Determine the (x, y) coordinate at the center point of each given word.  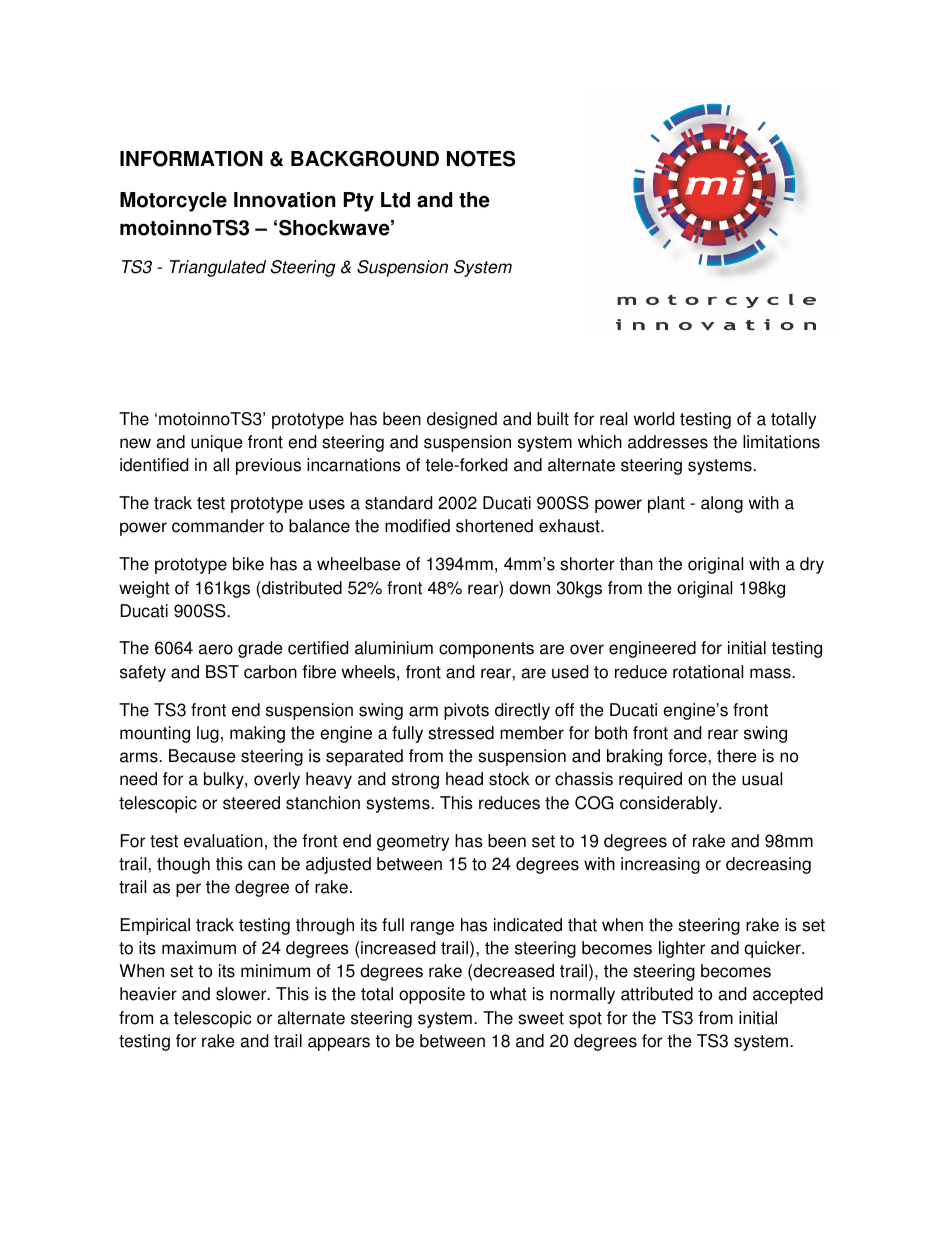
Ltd (395, 200)
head (464, 779)
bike (248, 564)
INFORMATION (191, 158)
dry (812, 565)
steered (251, 803)
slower (242, 994)
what (508, 994)
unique (217, 443)
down (529, 588)
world (654, 419)
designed (462, 420)
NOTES (481, 158)
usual (762, 779)
